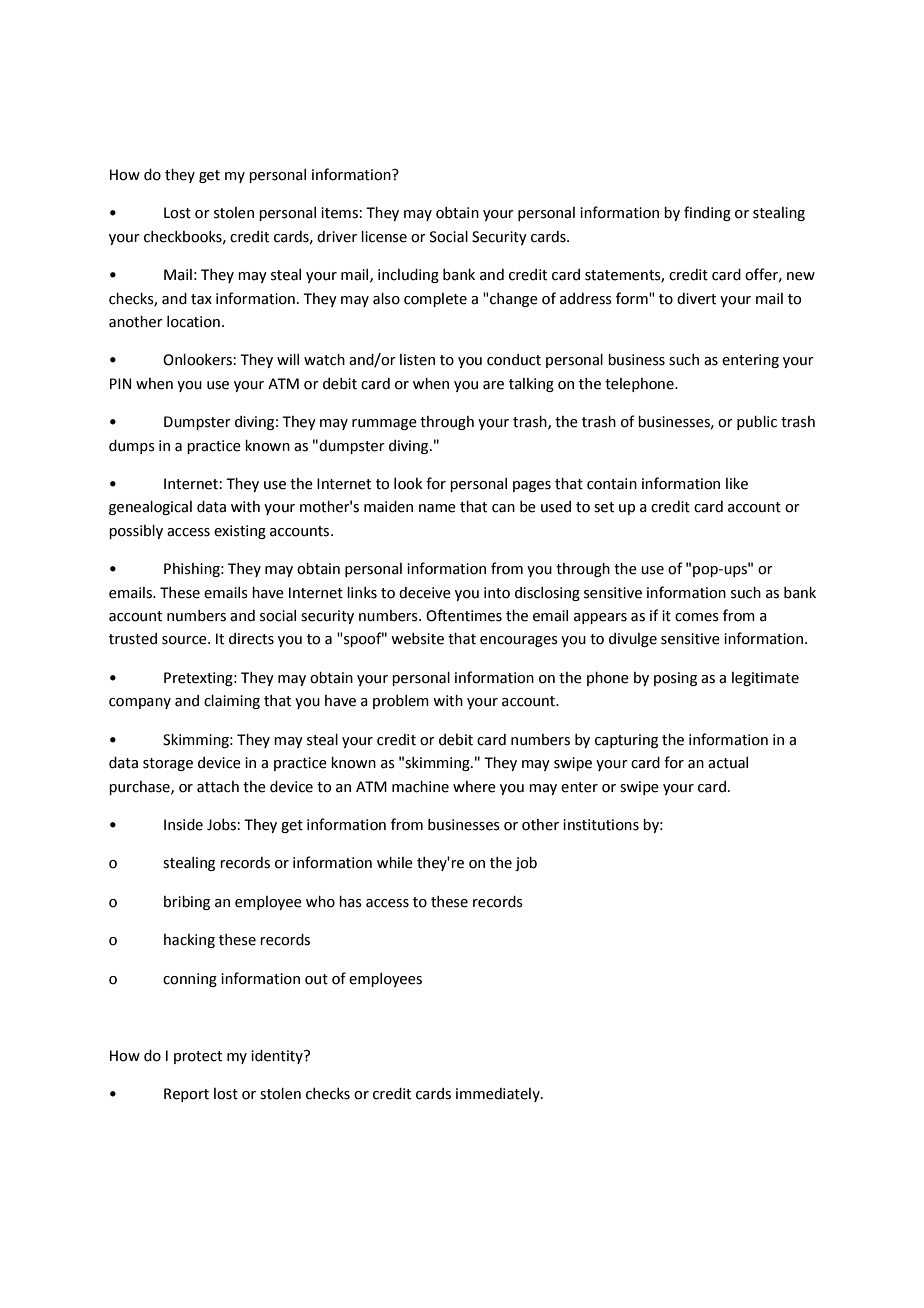  What do you see at coordinates (201, 299) in the screenshot?
I see `tax` at bounding box center [201, 299].
